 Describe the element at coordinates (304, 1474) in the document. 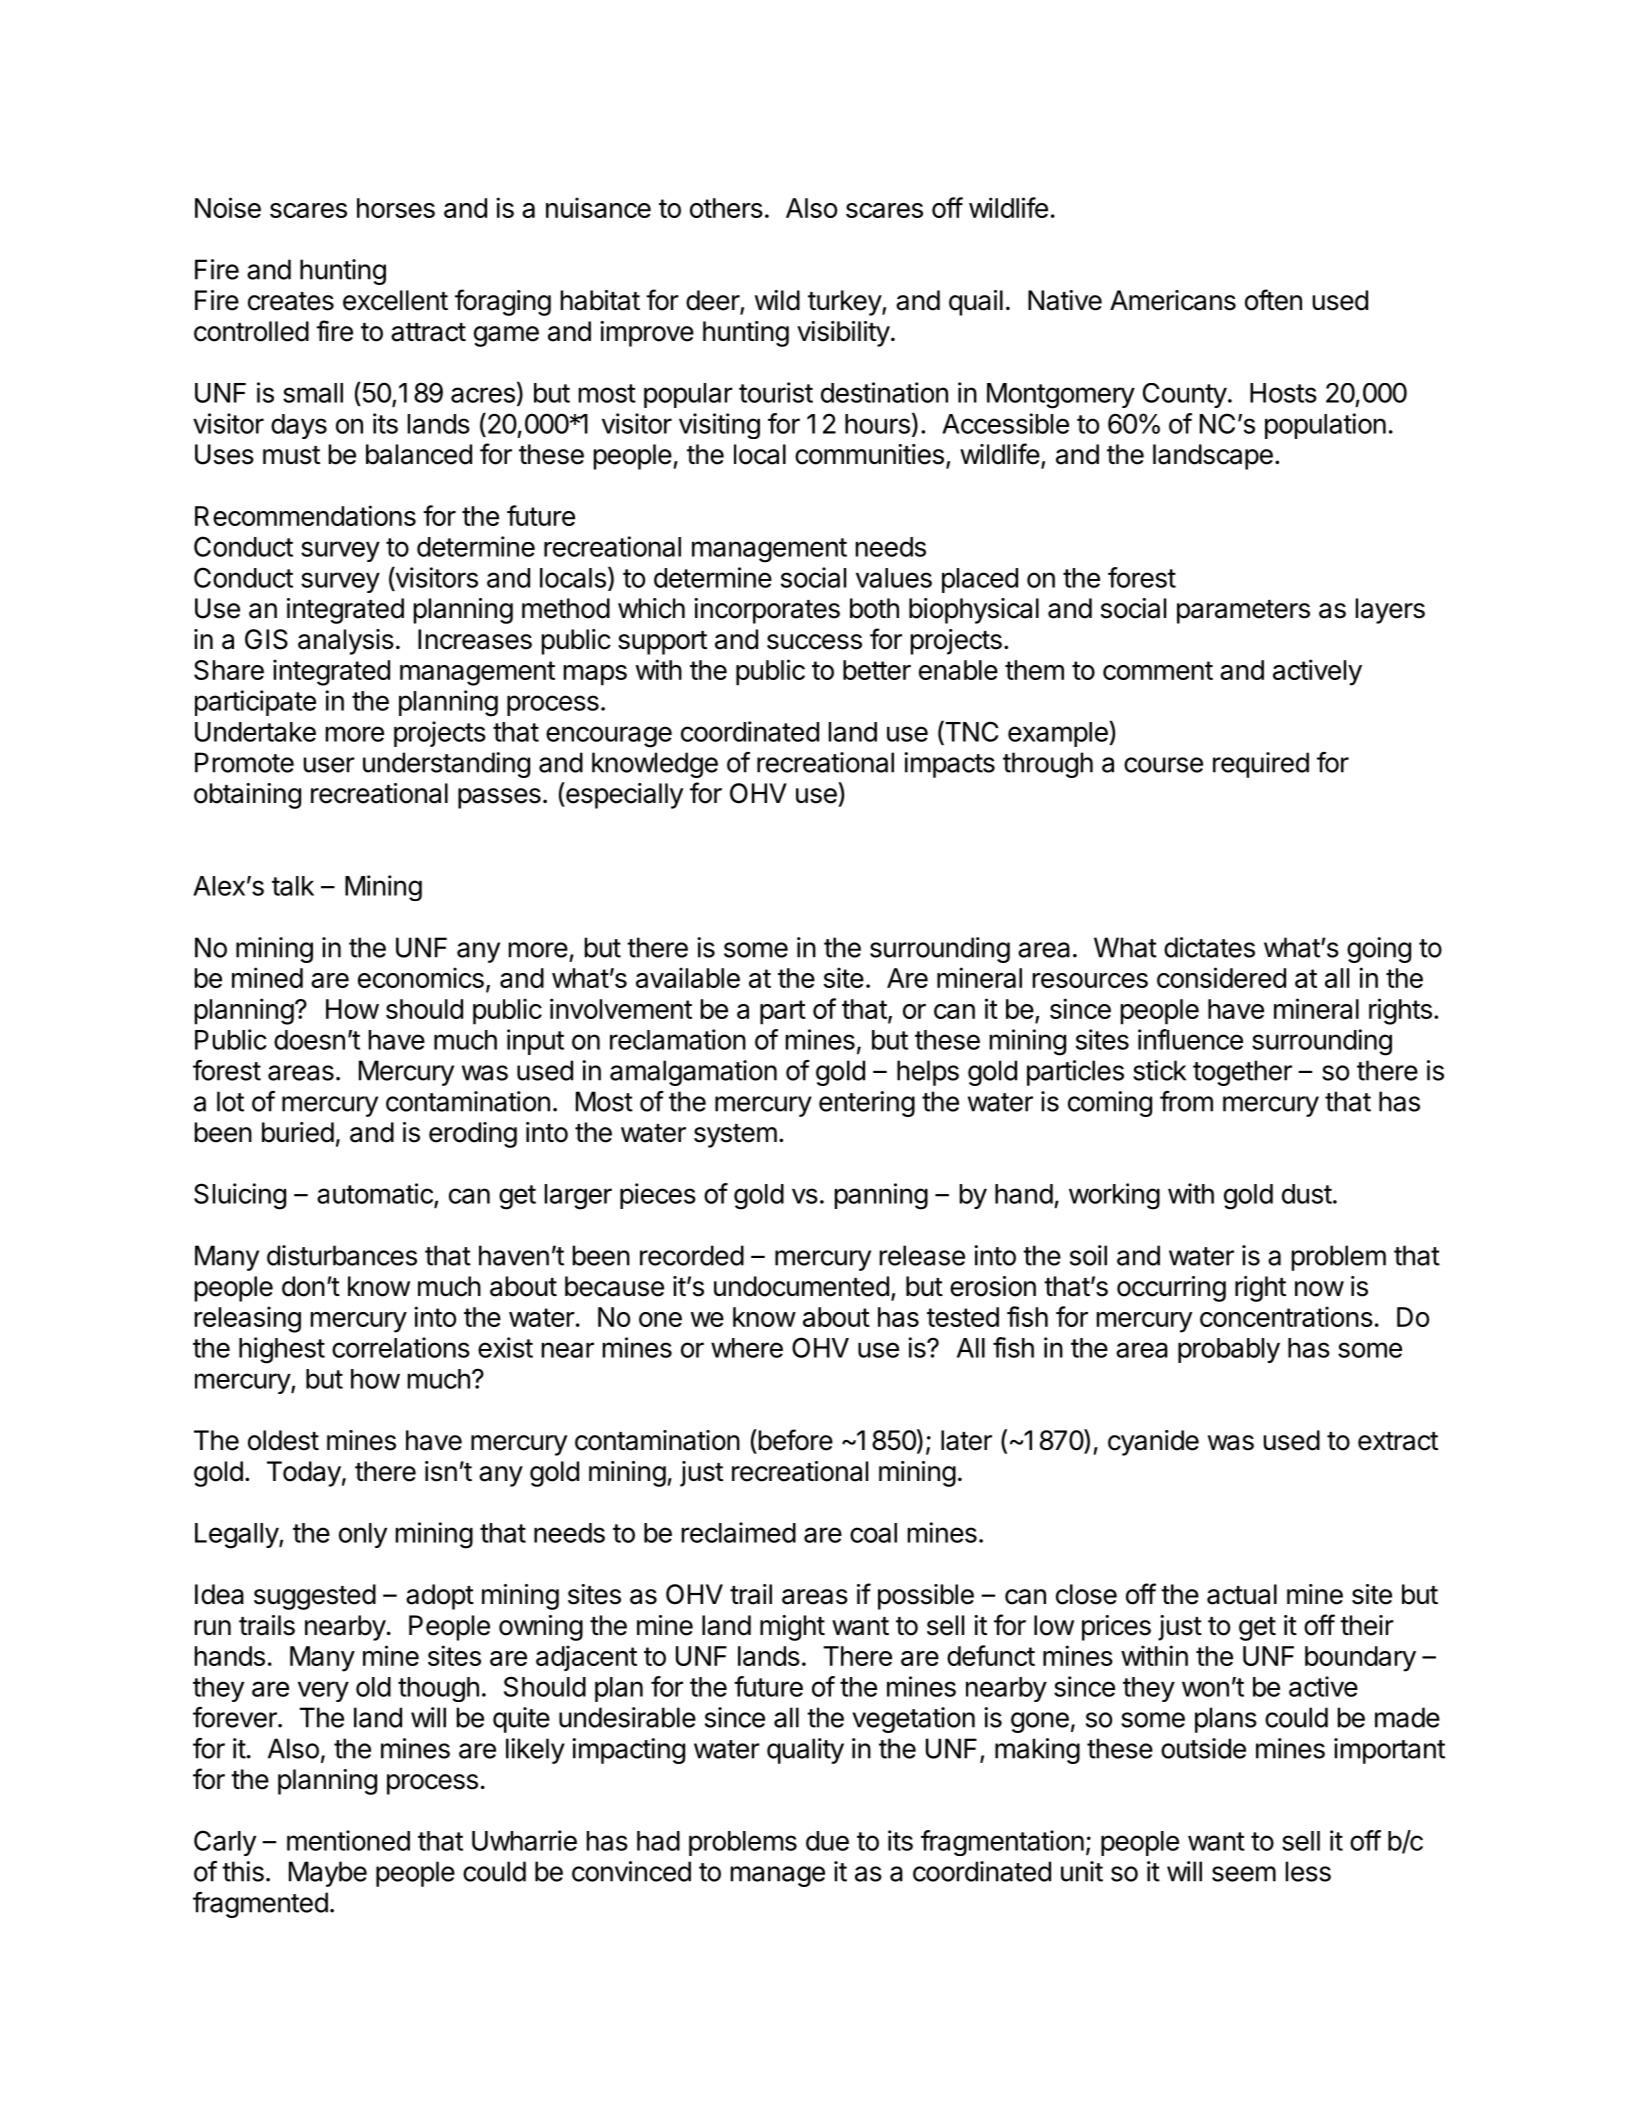

I see `Today` at that location.
